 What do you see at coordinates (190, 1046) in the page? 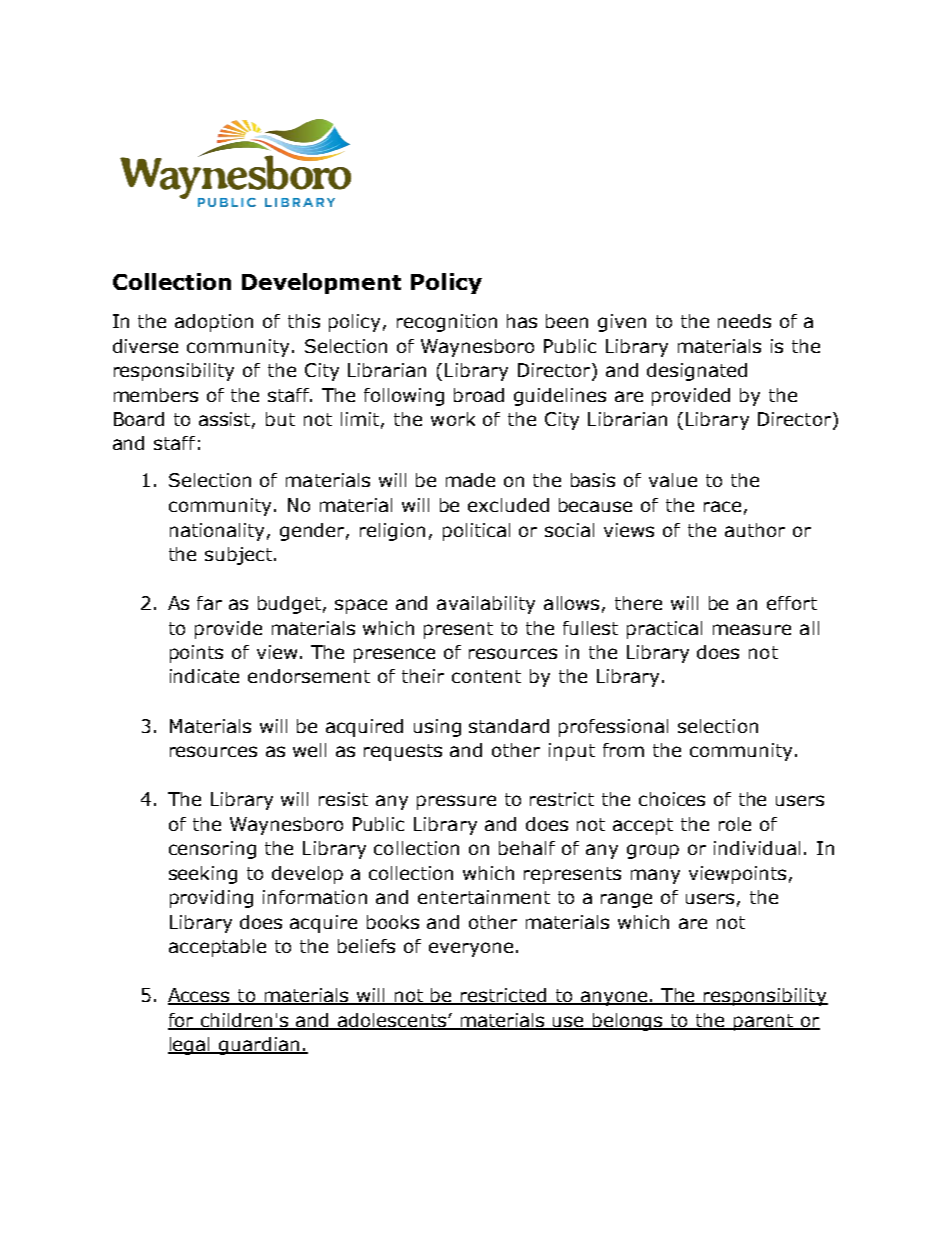
I see `legal` at bounding box center [190, 1046].
